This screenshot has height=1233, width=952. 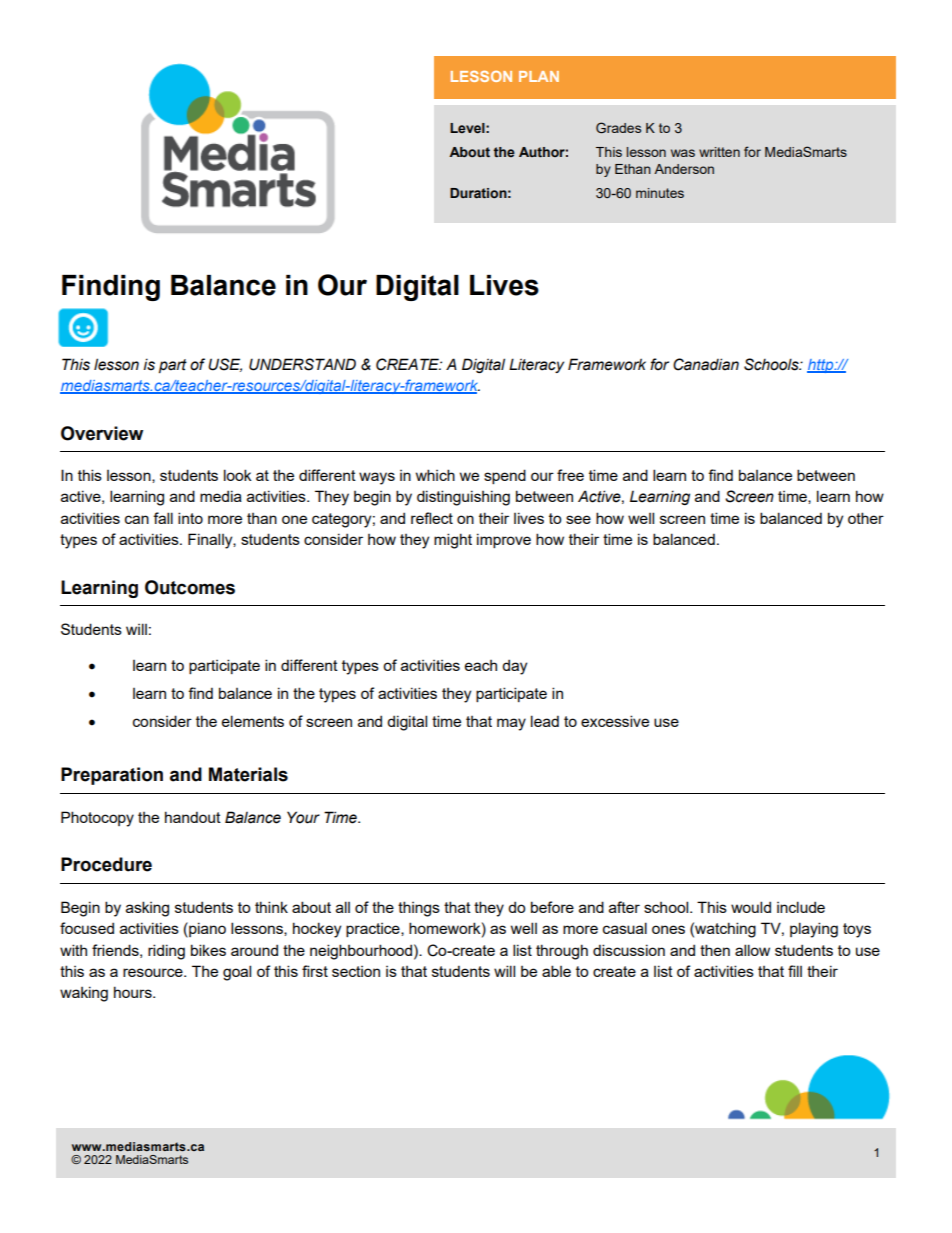 I want to click on able, so click(x=556, y=971).
